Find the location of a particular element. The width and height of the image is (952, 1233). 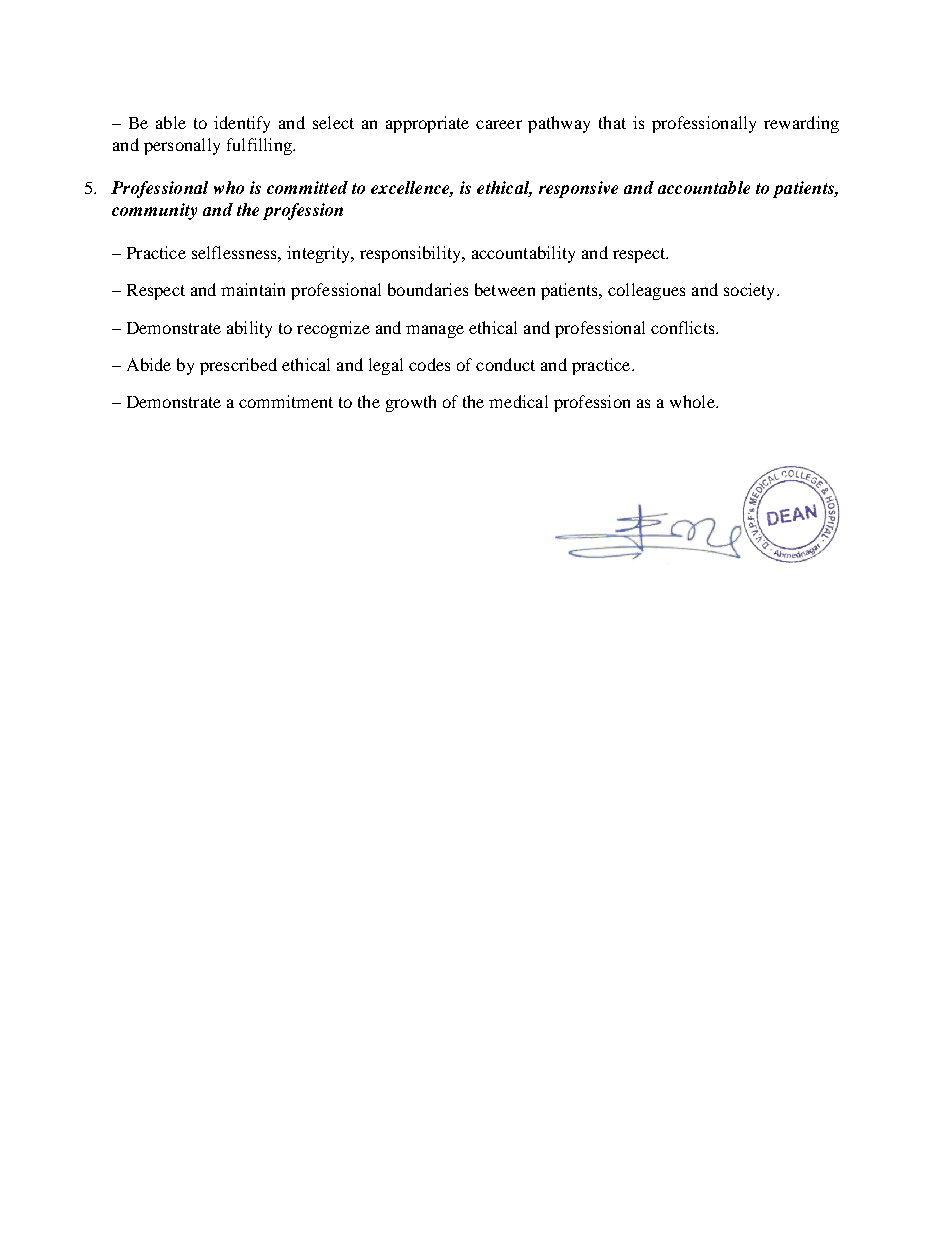

integrity is located at coordinates (319, 254).
